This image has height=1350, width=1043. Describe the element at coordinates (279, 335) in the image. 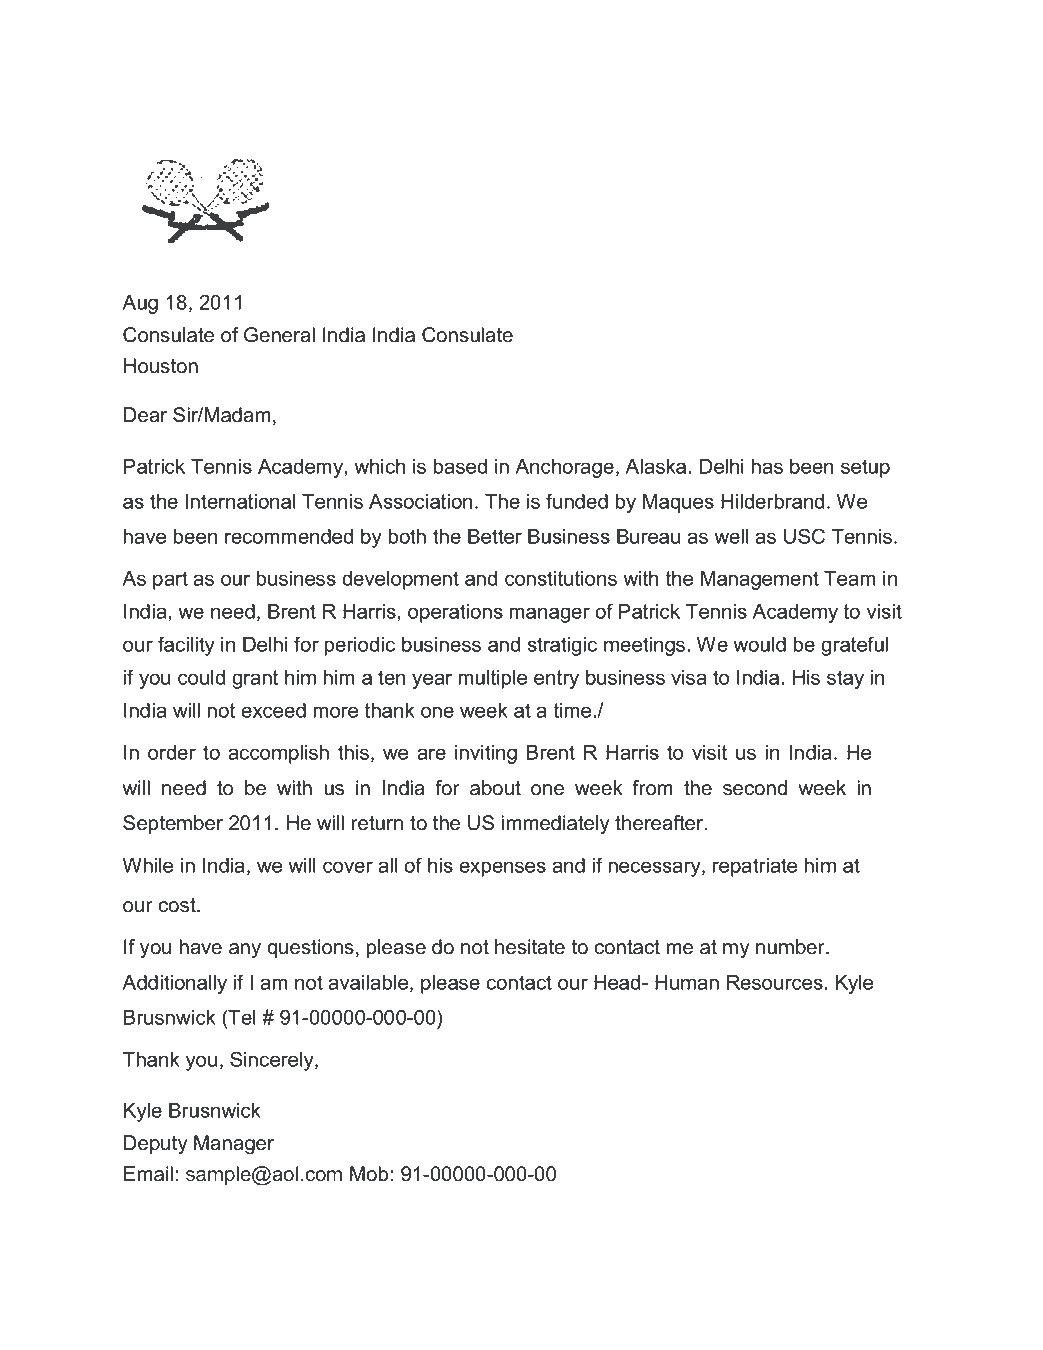

I see `General` at that location.
